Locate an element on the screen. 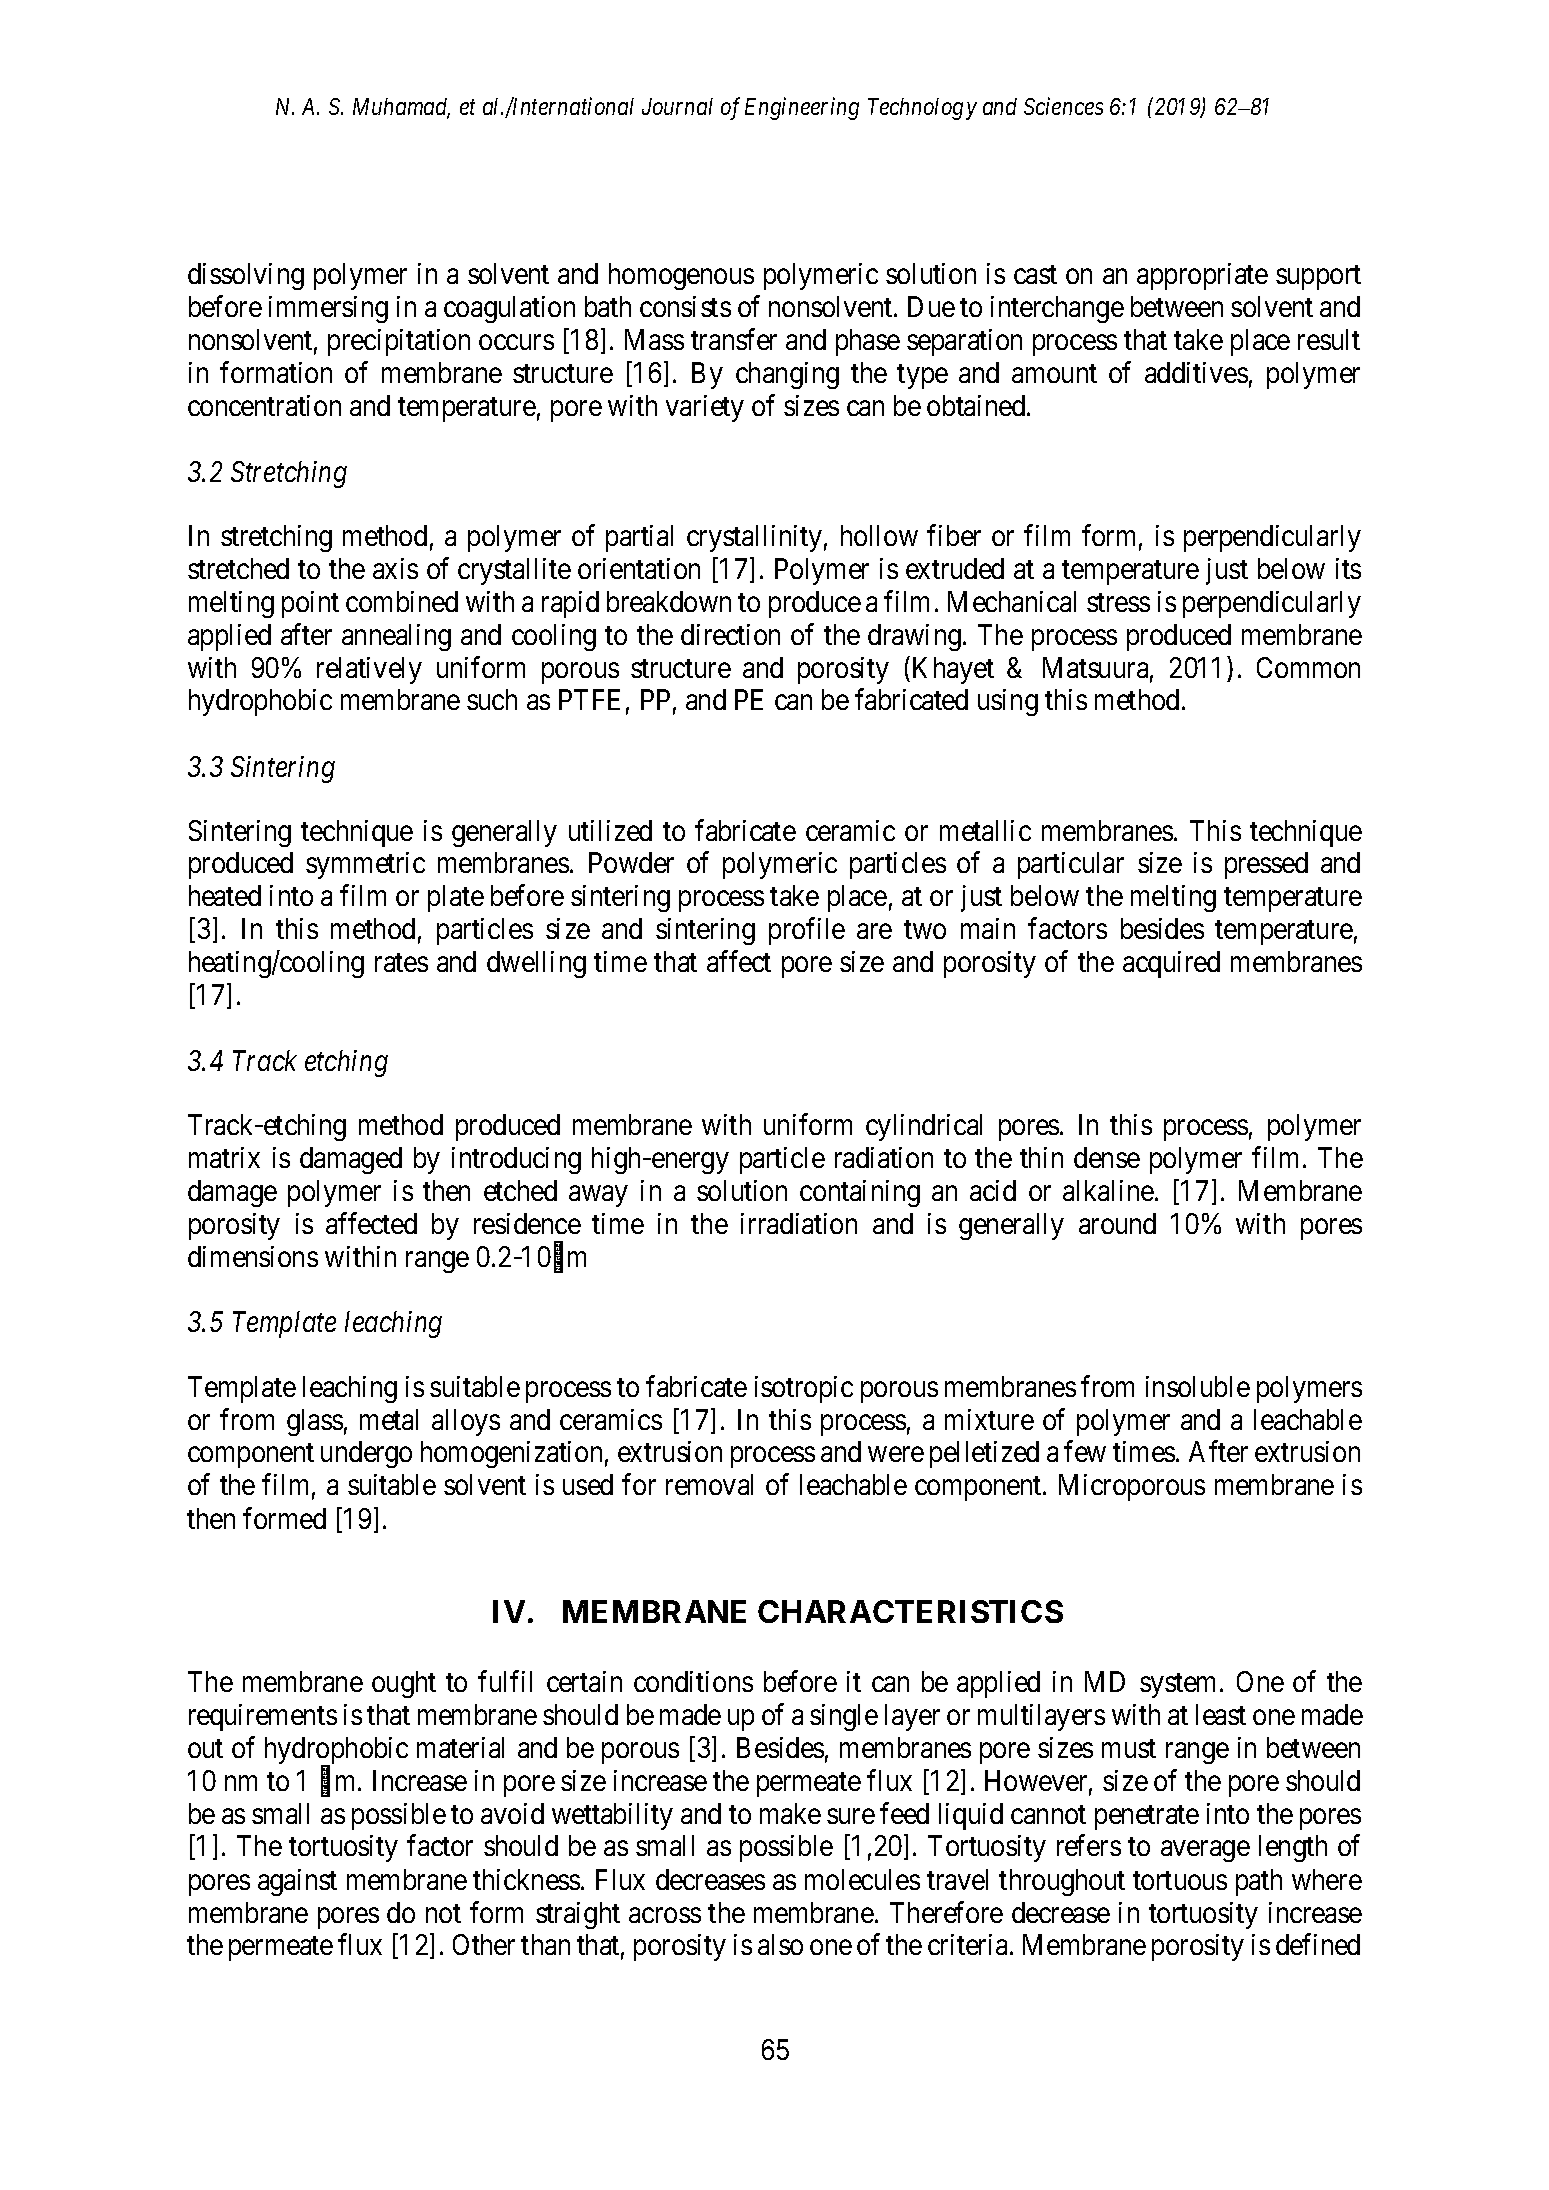  against is located at coordinates (297, 1882).
